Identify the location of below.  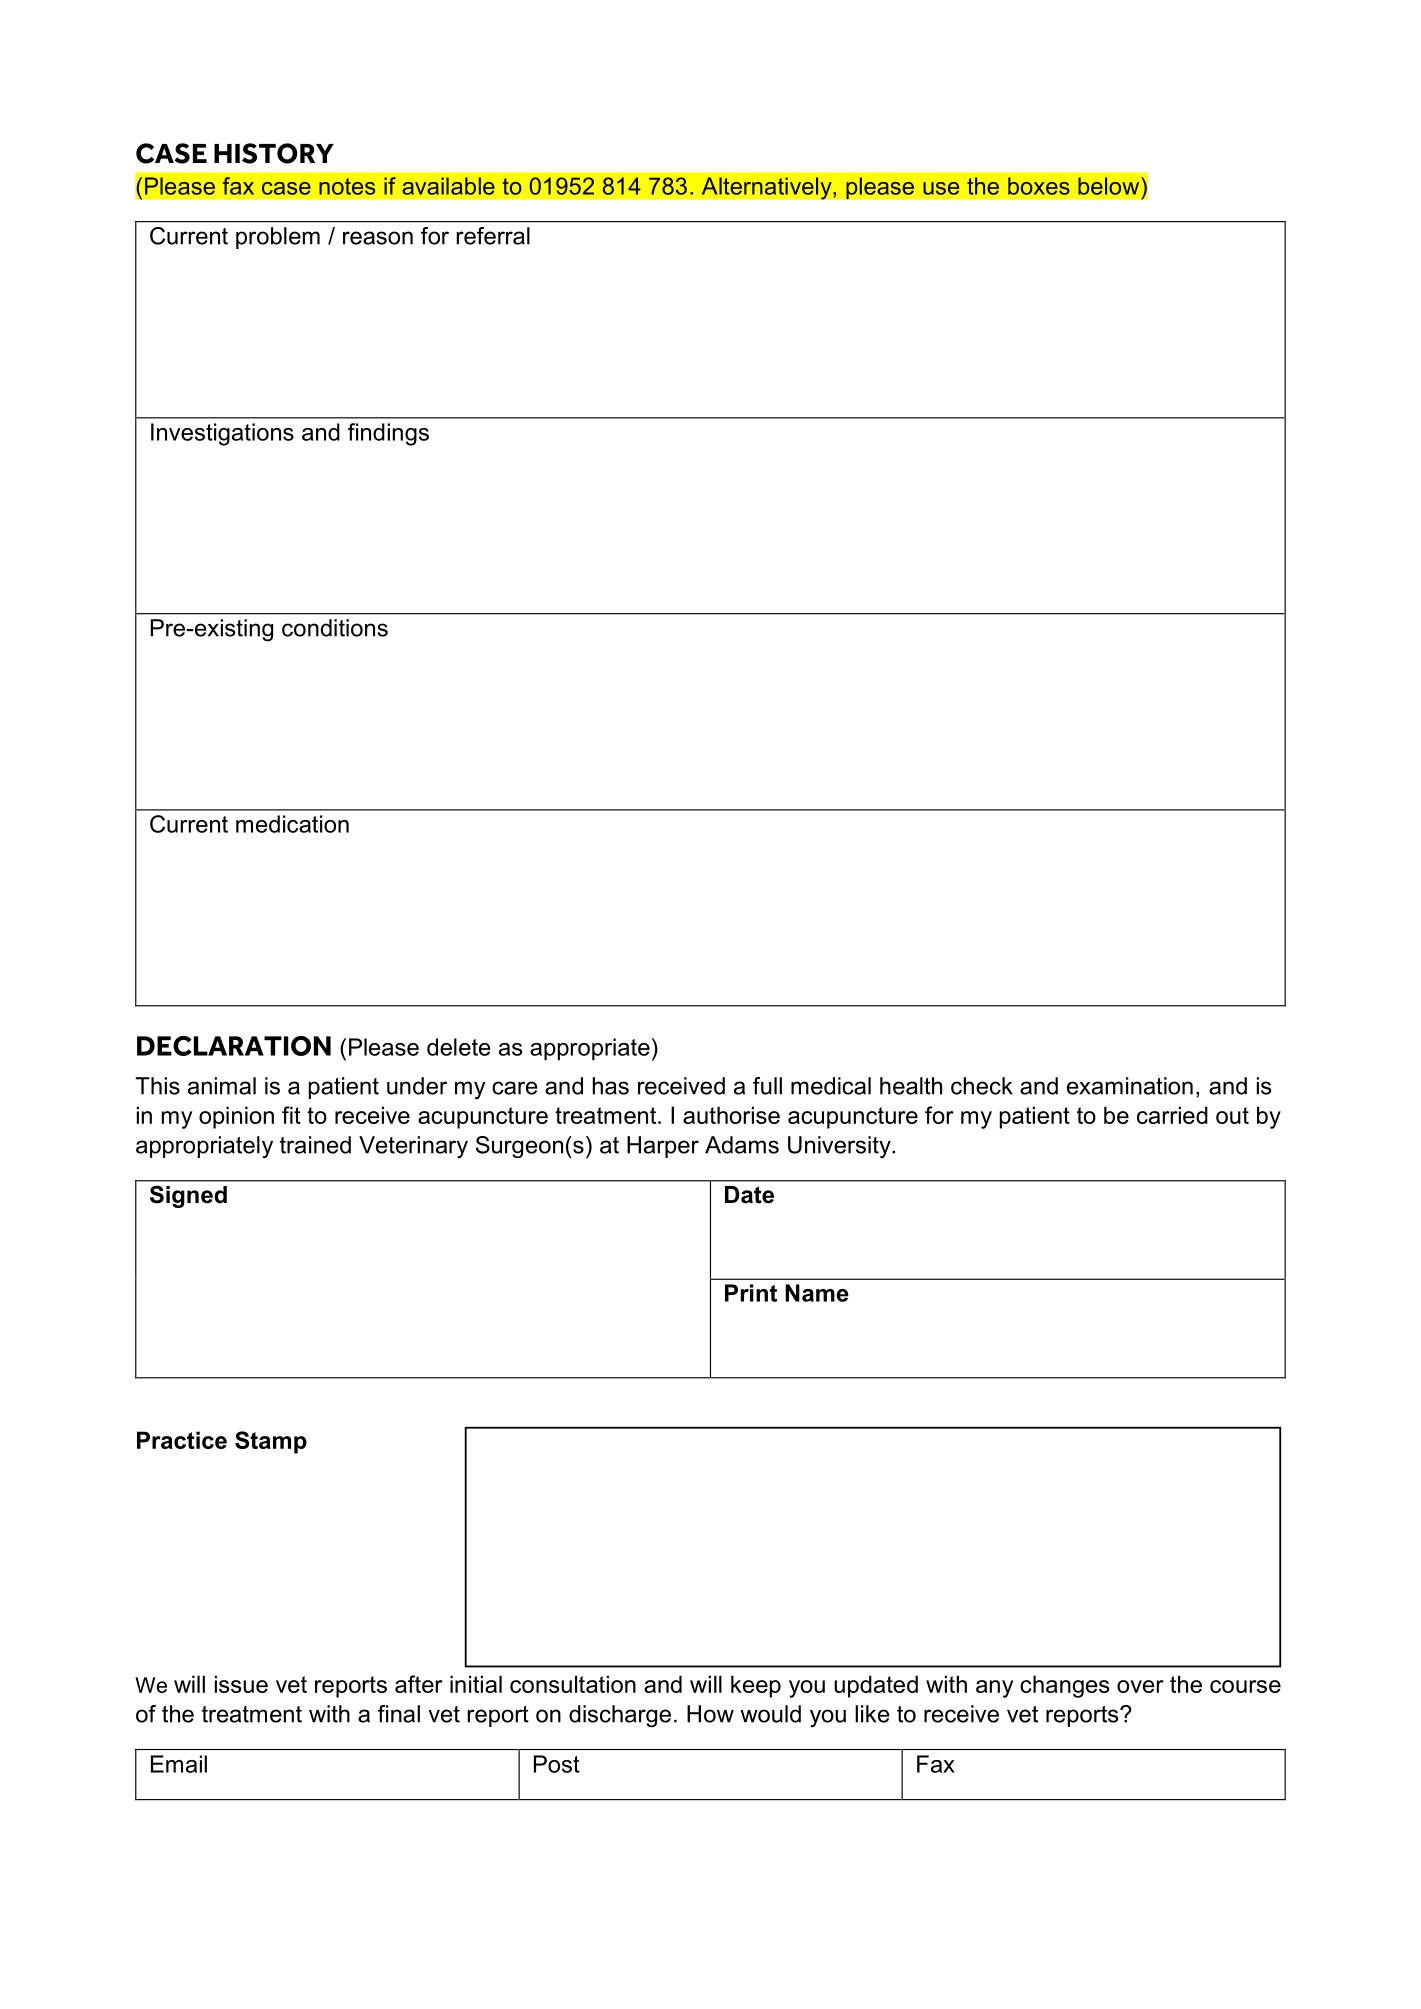
(1110, 186).
